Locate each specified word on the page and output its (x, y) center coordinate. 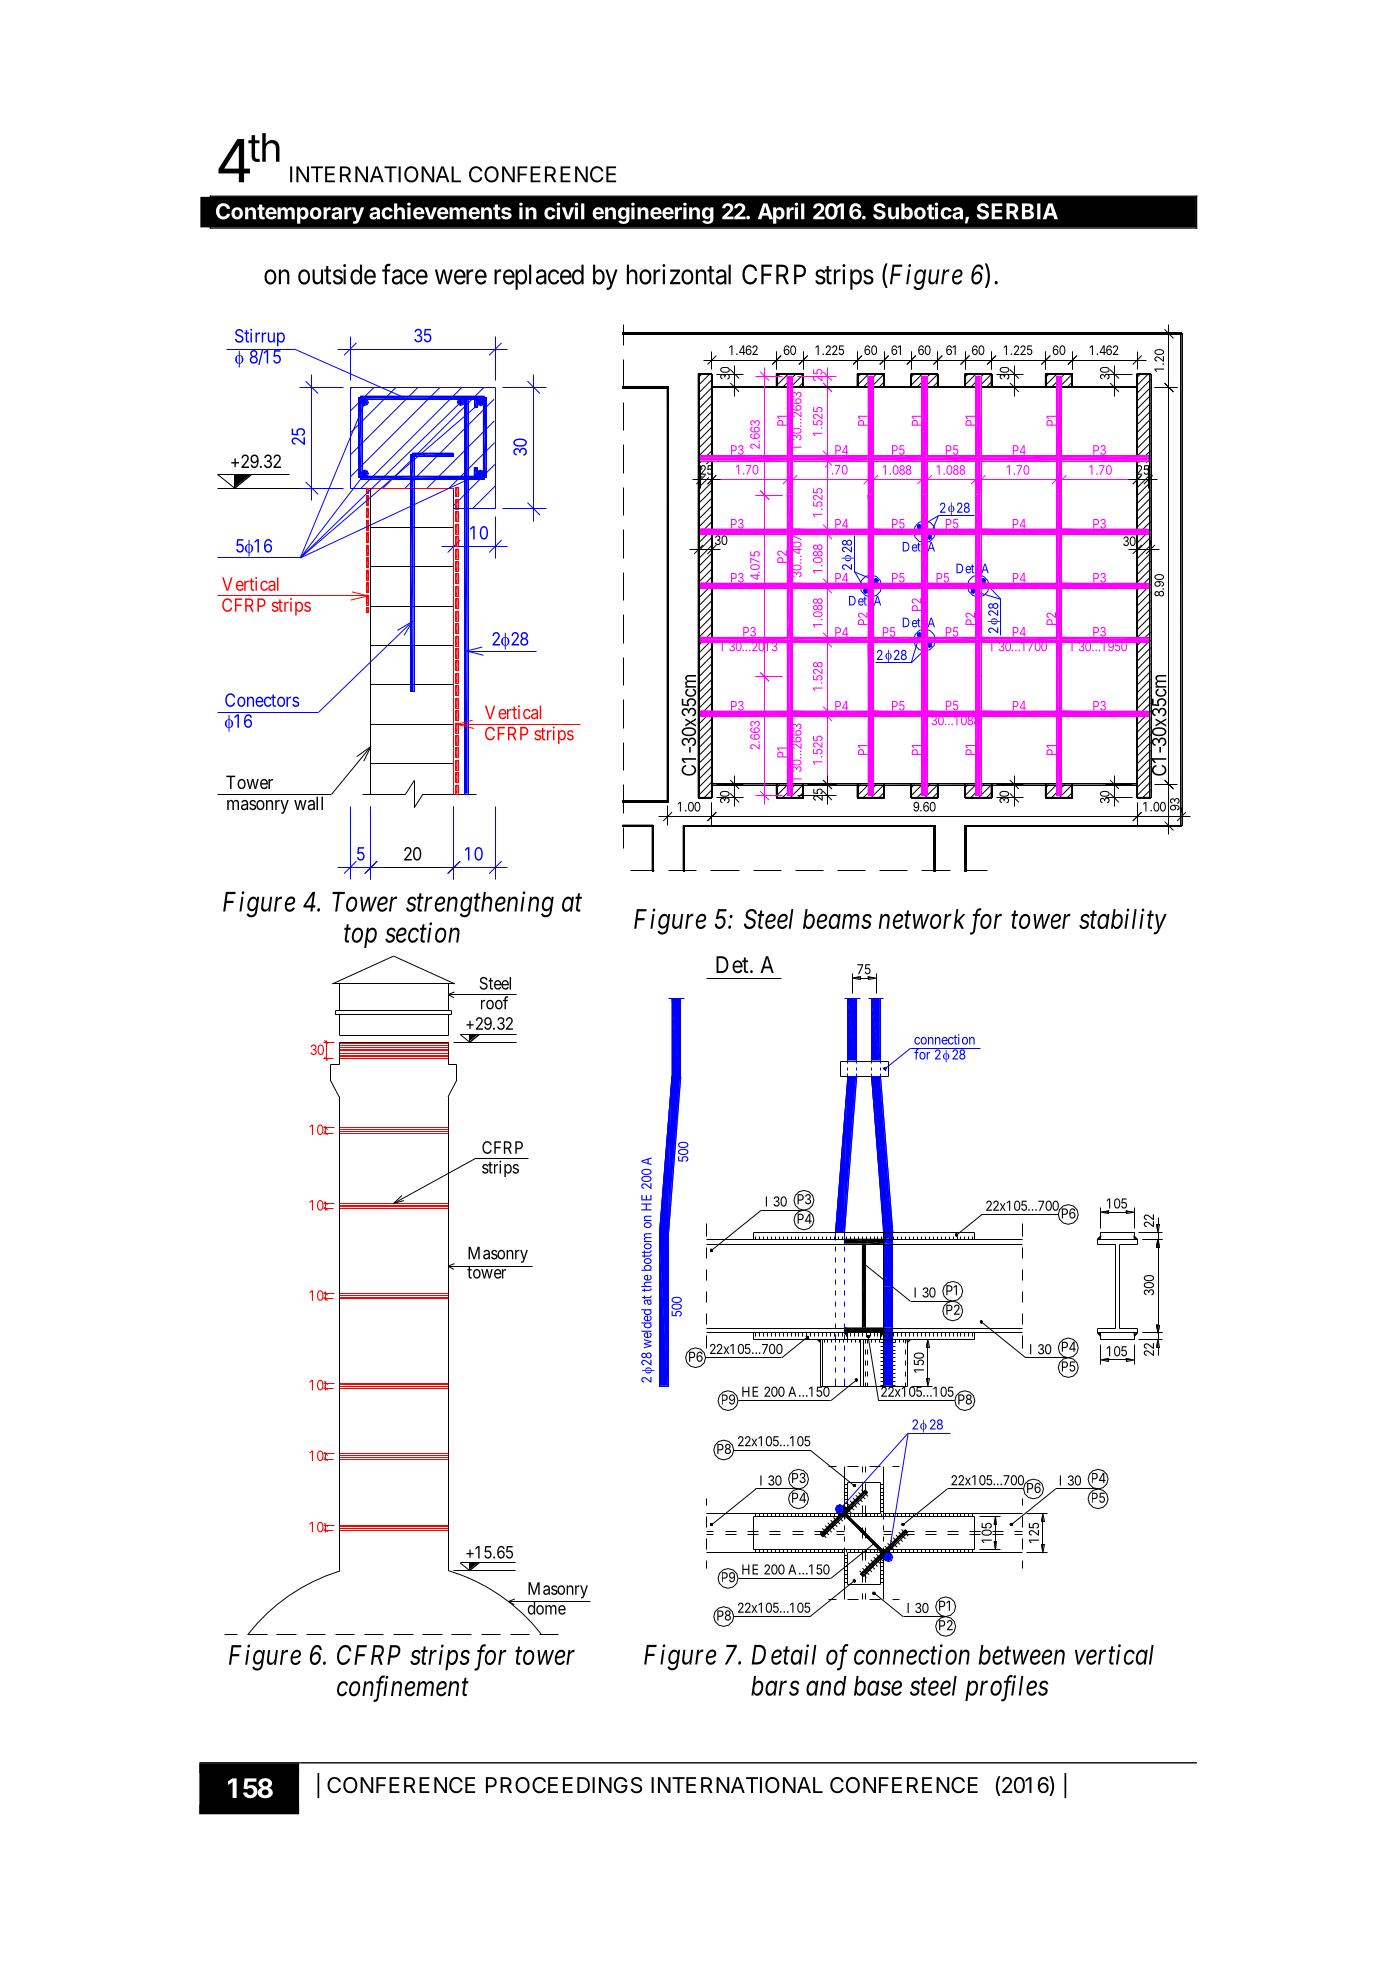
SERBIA (1017, 211)
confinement (403, 1688)
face (405, 274)
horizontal (679, 274)
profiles (1007, 1688)
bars (775, 1686)
